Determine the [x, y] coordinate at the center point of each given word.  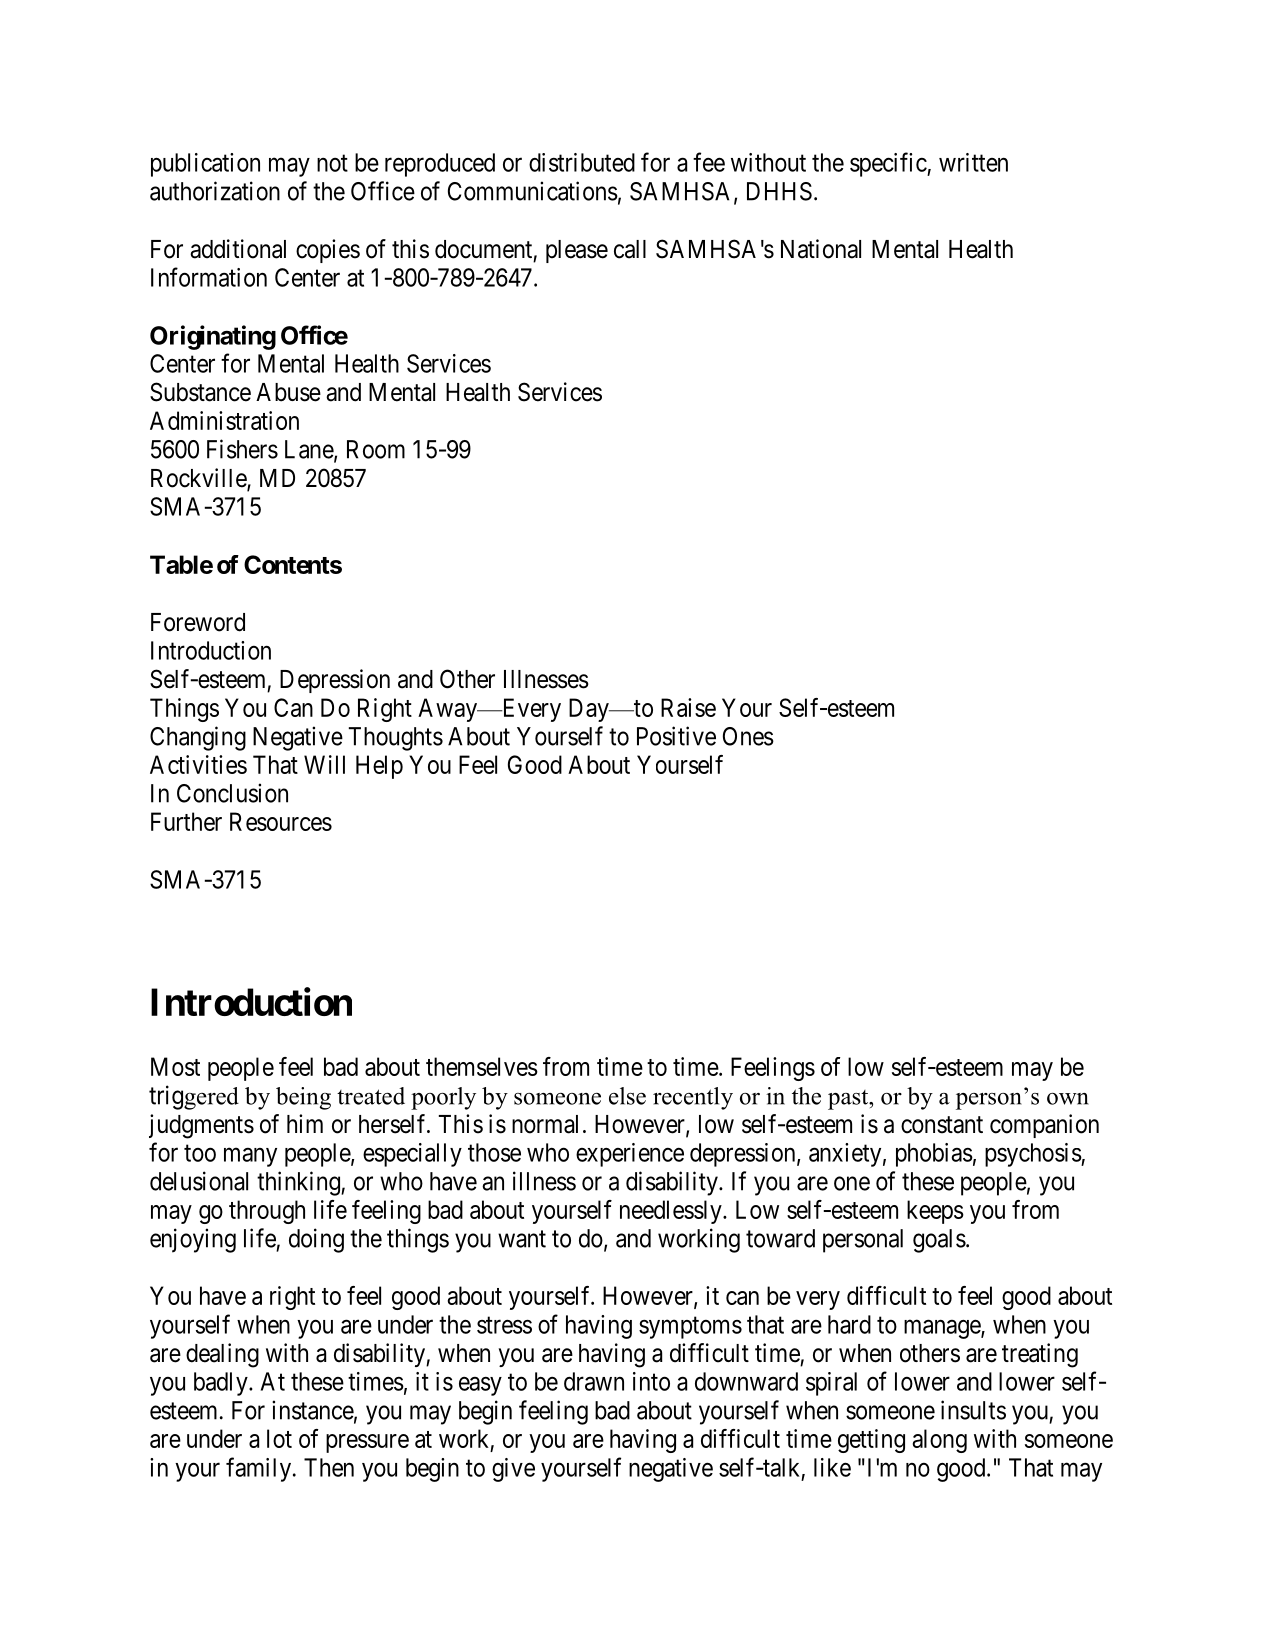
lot [279, 1438]
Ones [748, 736]
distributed [582, 162]
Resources [281, 821]
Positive [676, 736]
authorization [215, 191]
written [973, 162]
